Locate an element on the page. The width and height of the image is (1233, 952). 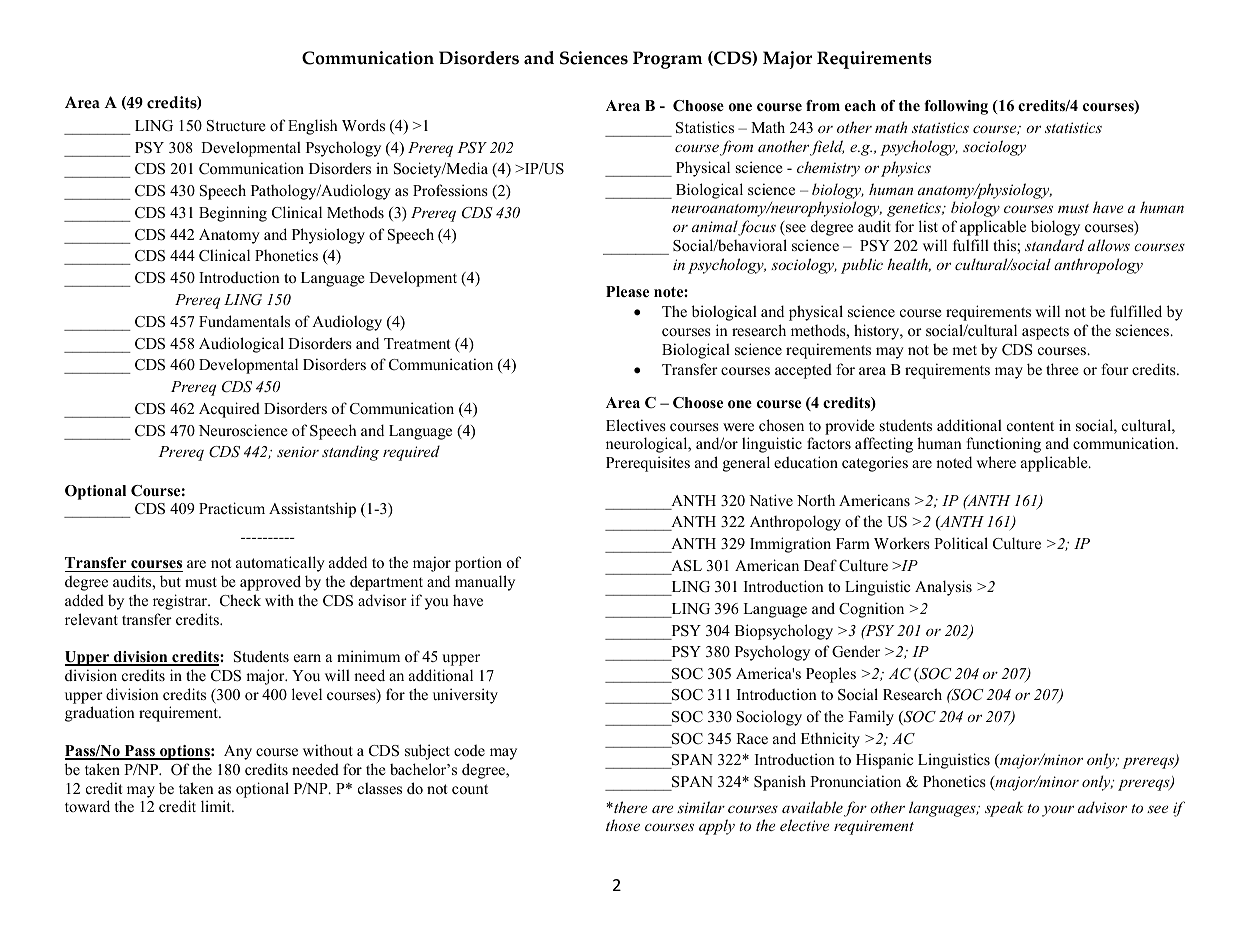
Structure is located at coordinates (236, 126).
